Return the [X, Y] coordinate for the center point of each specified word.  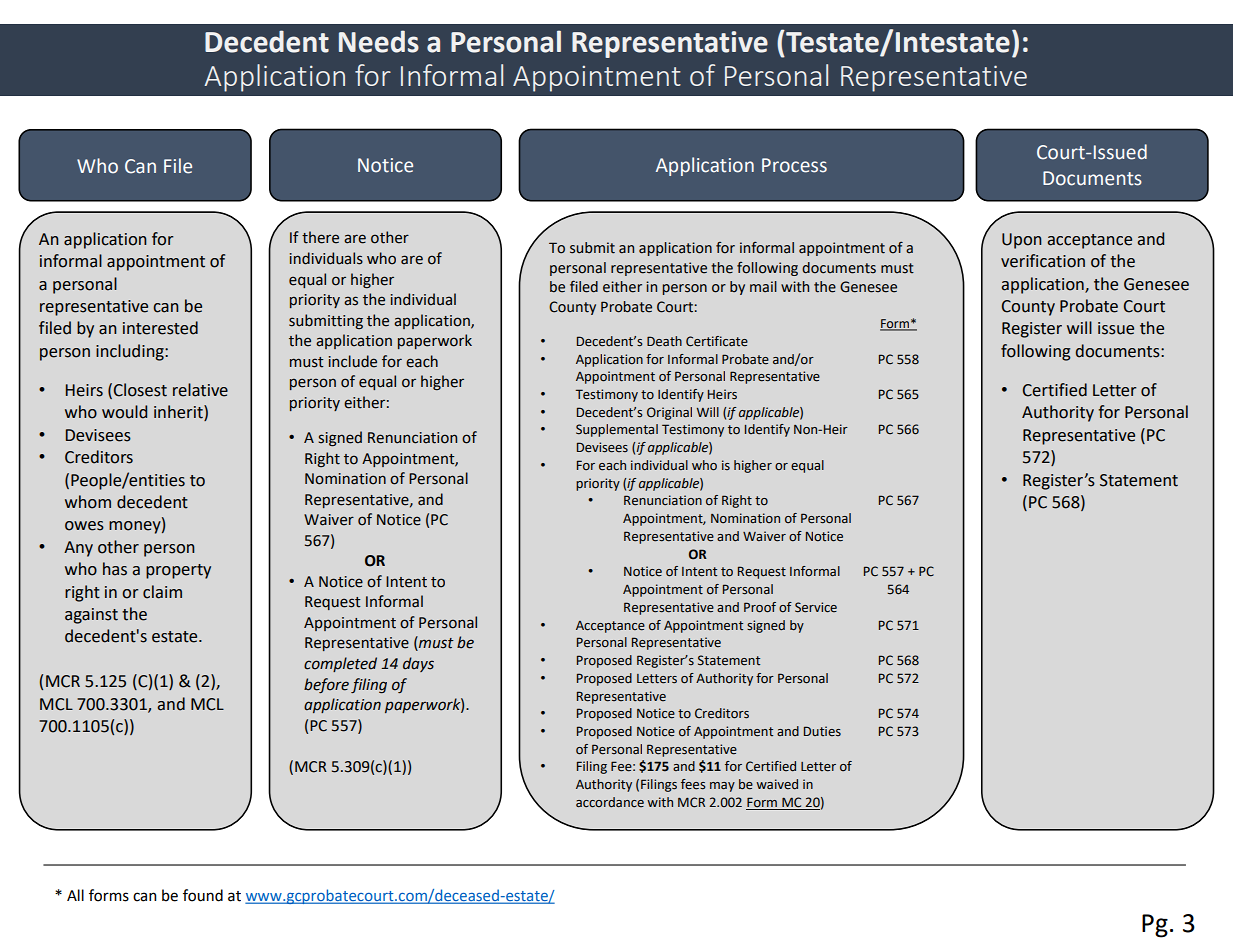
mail [763, 286]
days [418, 664]
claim [162, 592]
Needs [379, 41]
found [203, 895]
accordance [610, 802]
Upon [1022, 241]
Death [664, 341]
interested [160, 328]
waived [777, 784]
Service [816, 607]
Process [794, 165]
